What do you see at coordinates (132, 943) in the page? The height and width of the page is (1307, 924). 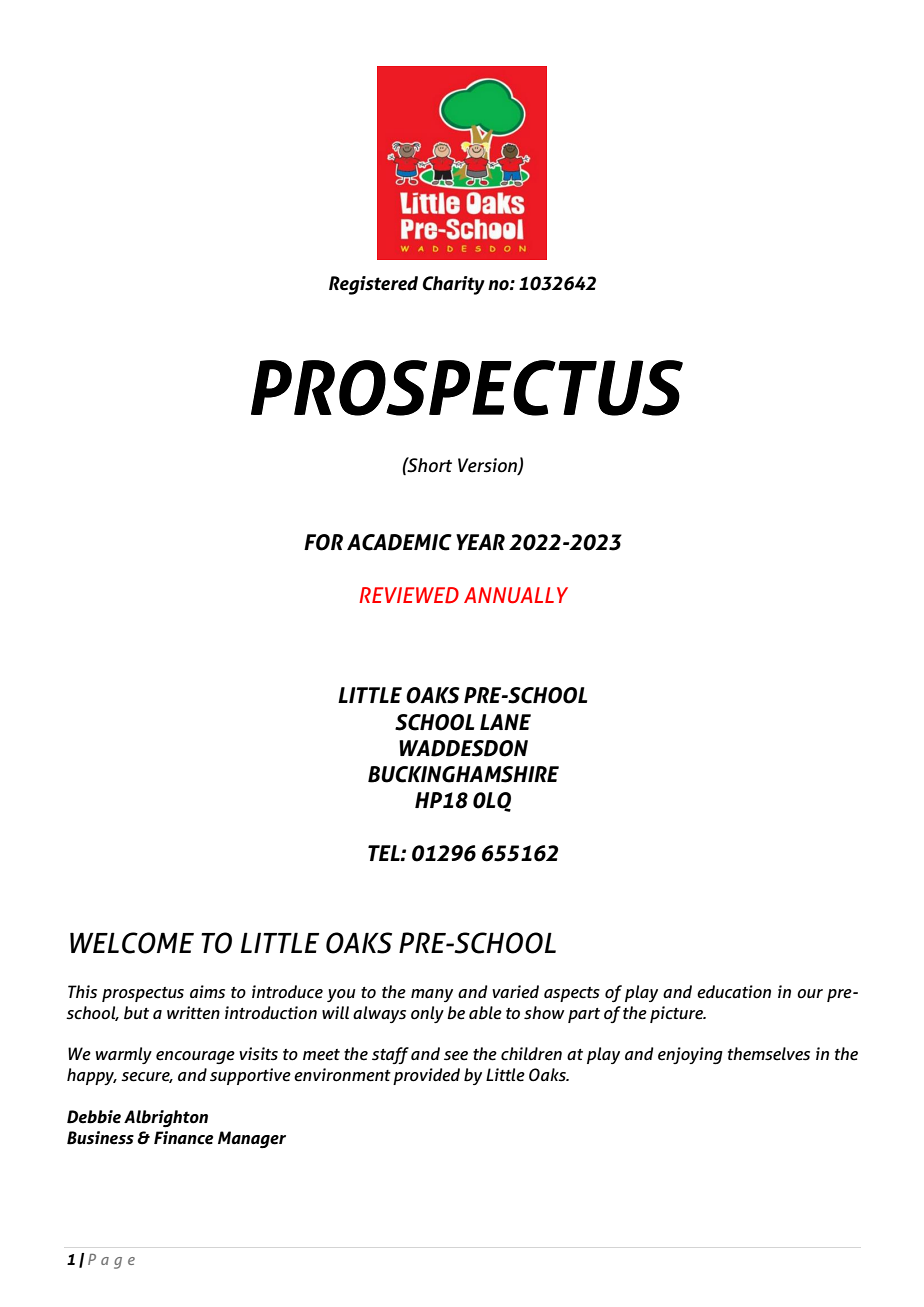 I see `WELCOME` at bounding box center [132, 943].
